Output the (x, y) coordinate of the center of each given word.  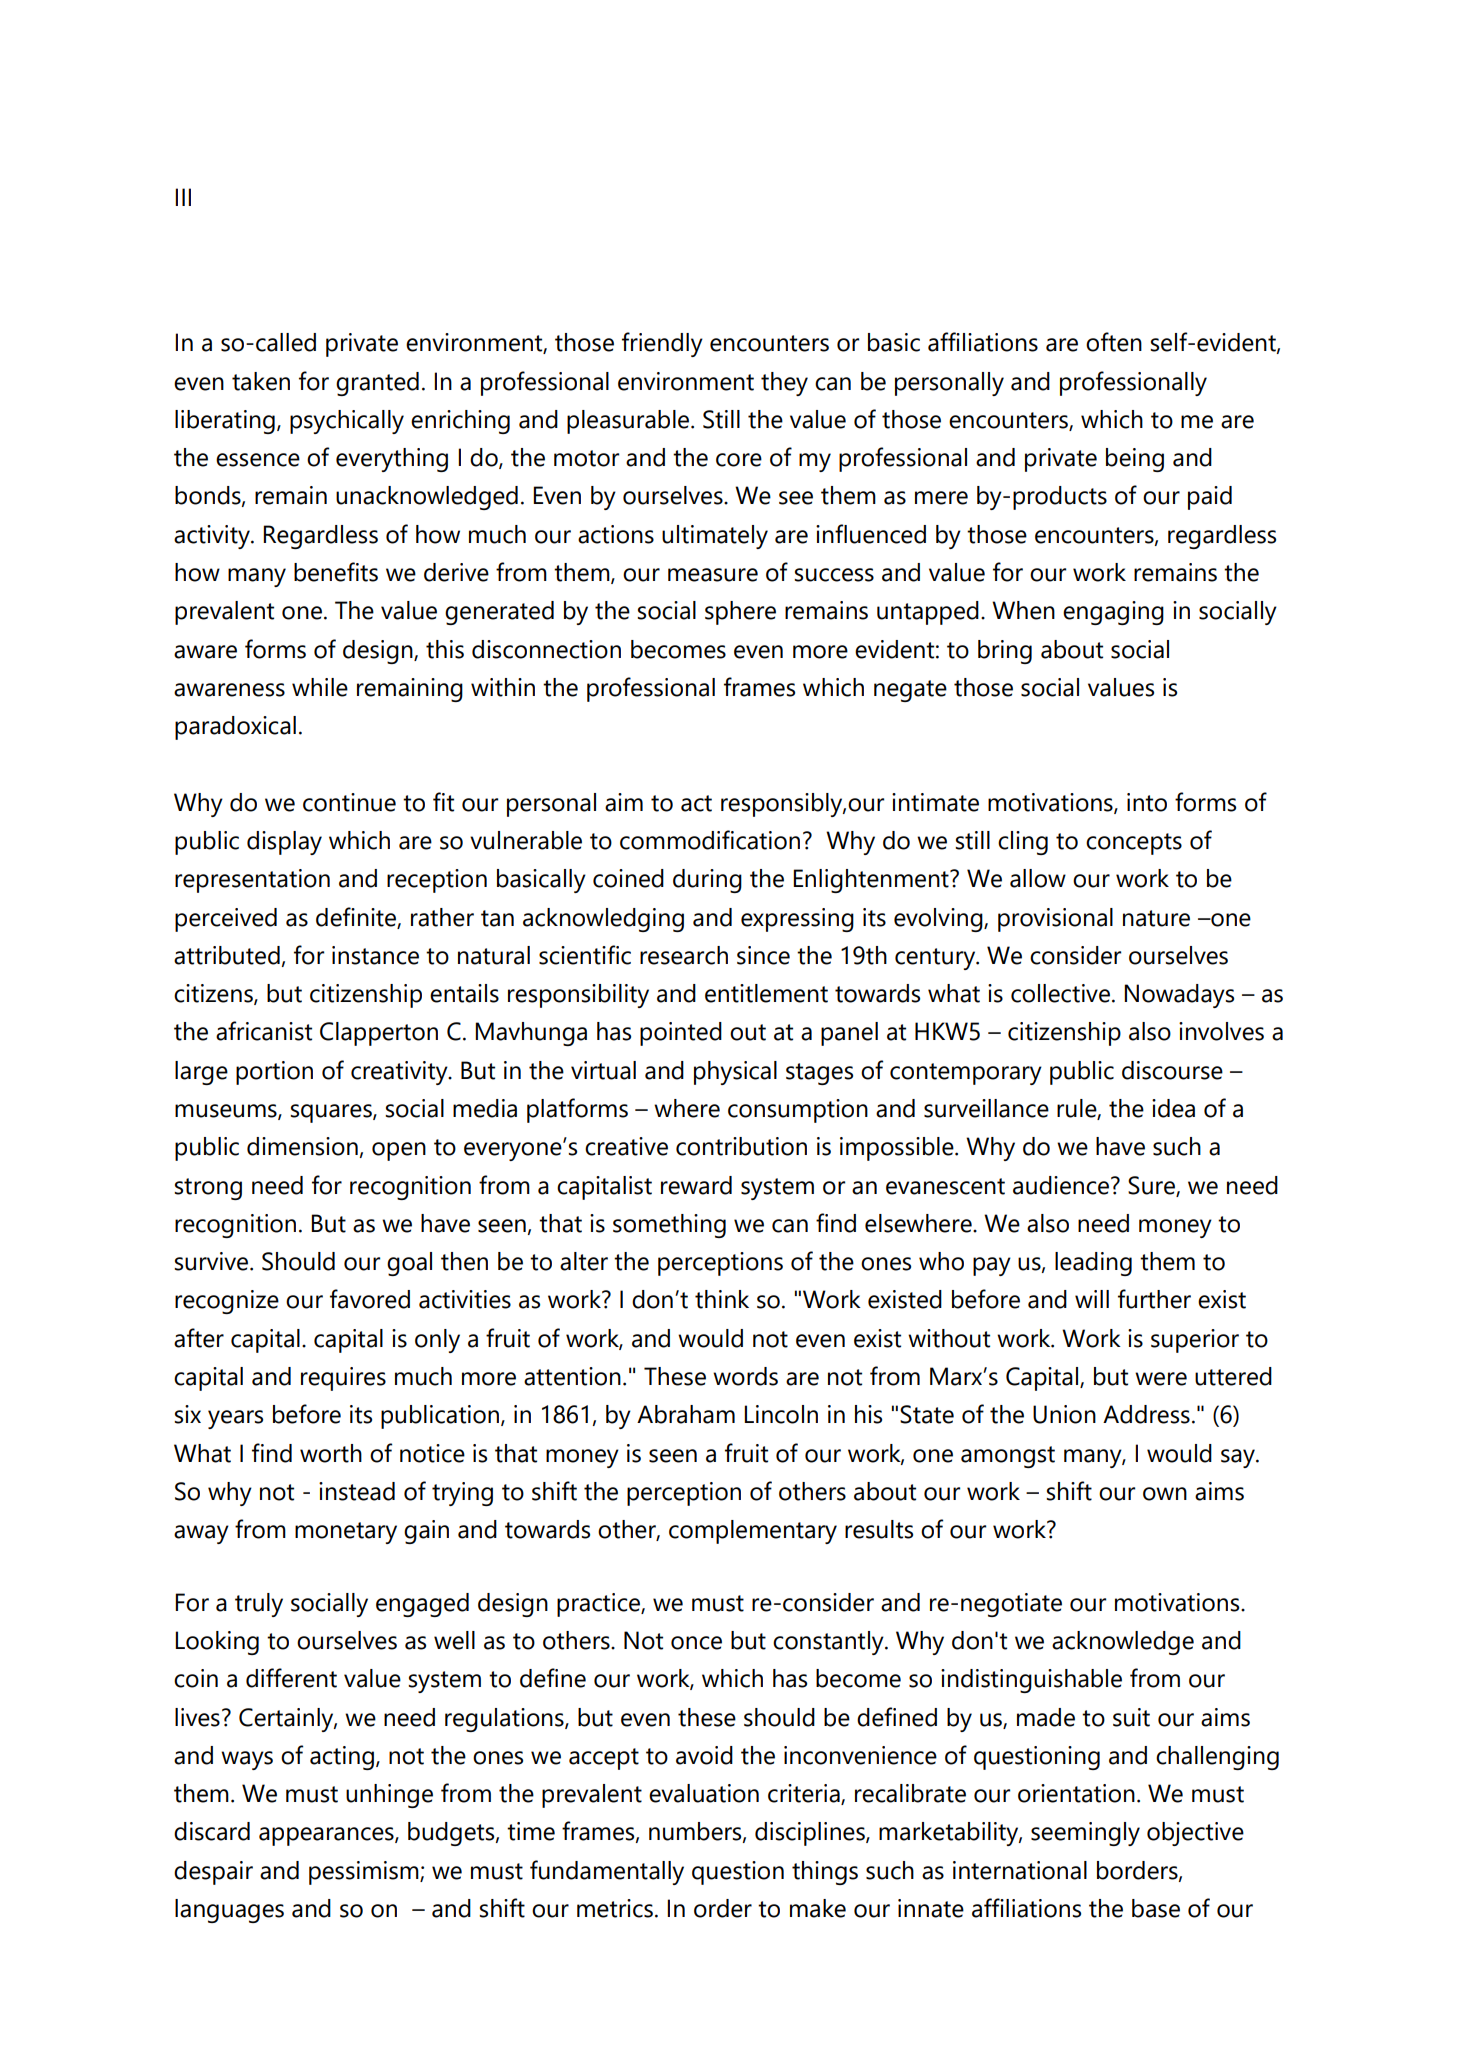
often (1114, 342)
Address (1146, 1414)
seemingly (1085, 1834)
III (183, 197)
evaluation (704, 1793)
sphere (740, 613)
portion (274, 1073)
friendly (662, 344)
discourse (1172, 1070)
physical (735, 1073)
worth (331, 1453)
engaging (1113, 613)
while (320, 687)
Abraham (686, 1414)
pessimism (365, 1873)
